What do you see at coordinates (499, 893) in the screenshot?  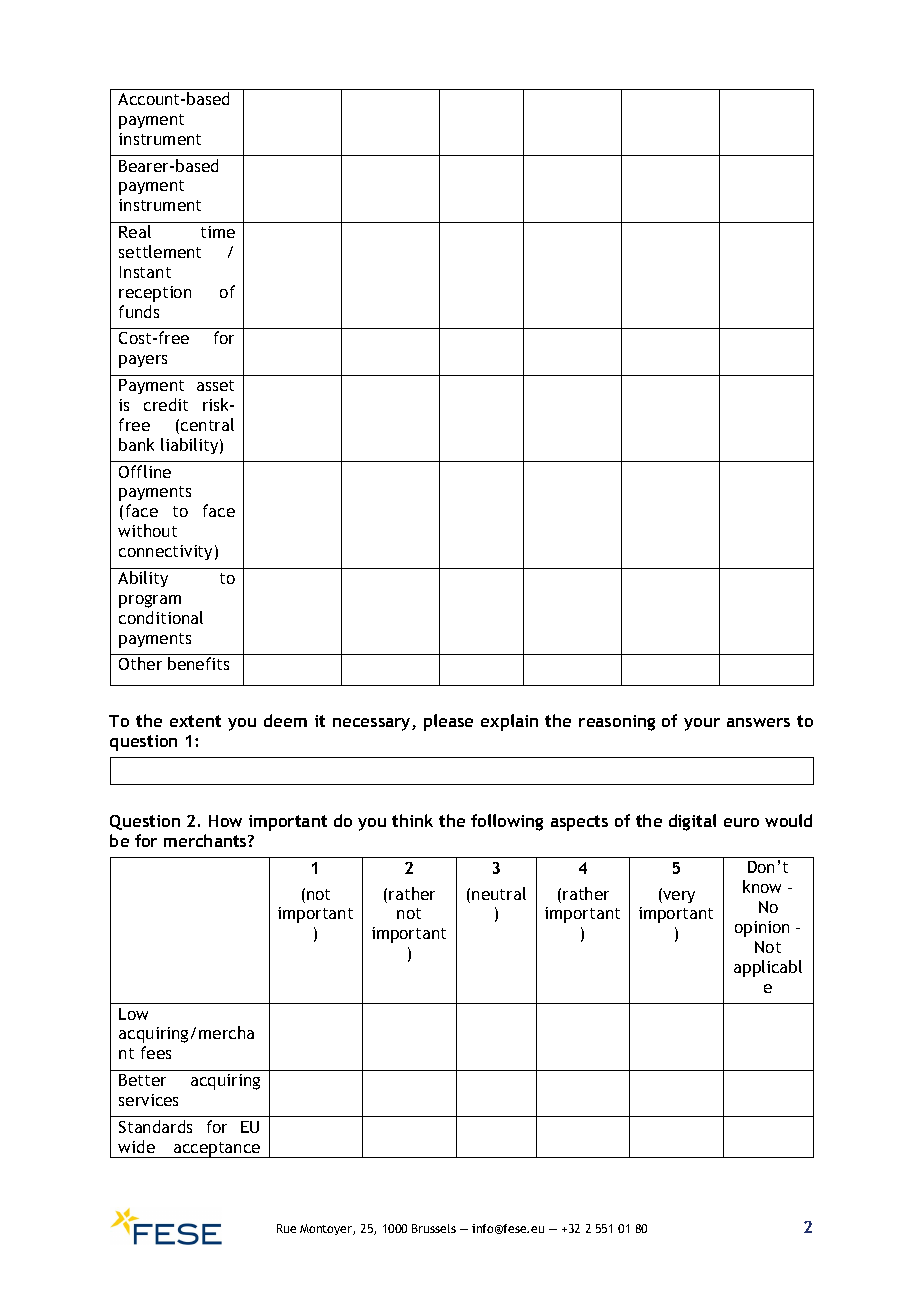 I see `neutral` at bounding box center [499, 893].
